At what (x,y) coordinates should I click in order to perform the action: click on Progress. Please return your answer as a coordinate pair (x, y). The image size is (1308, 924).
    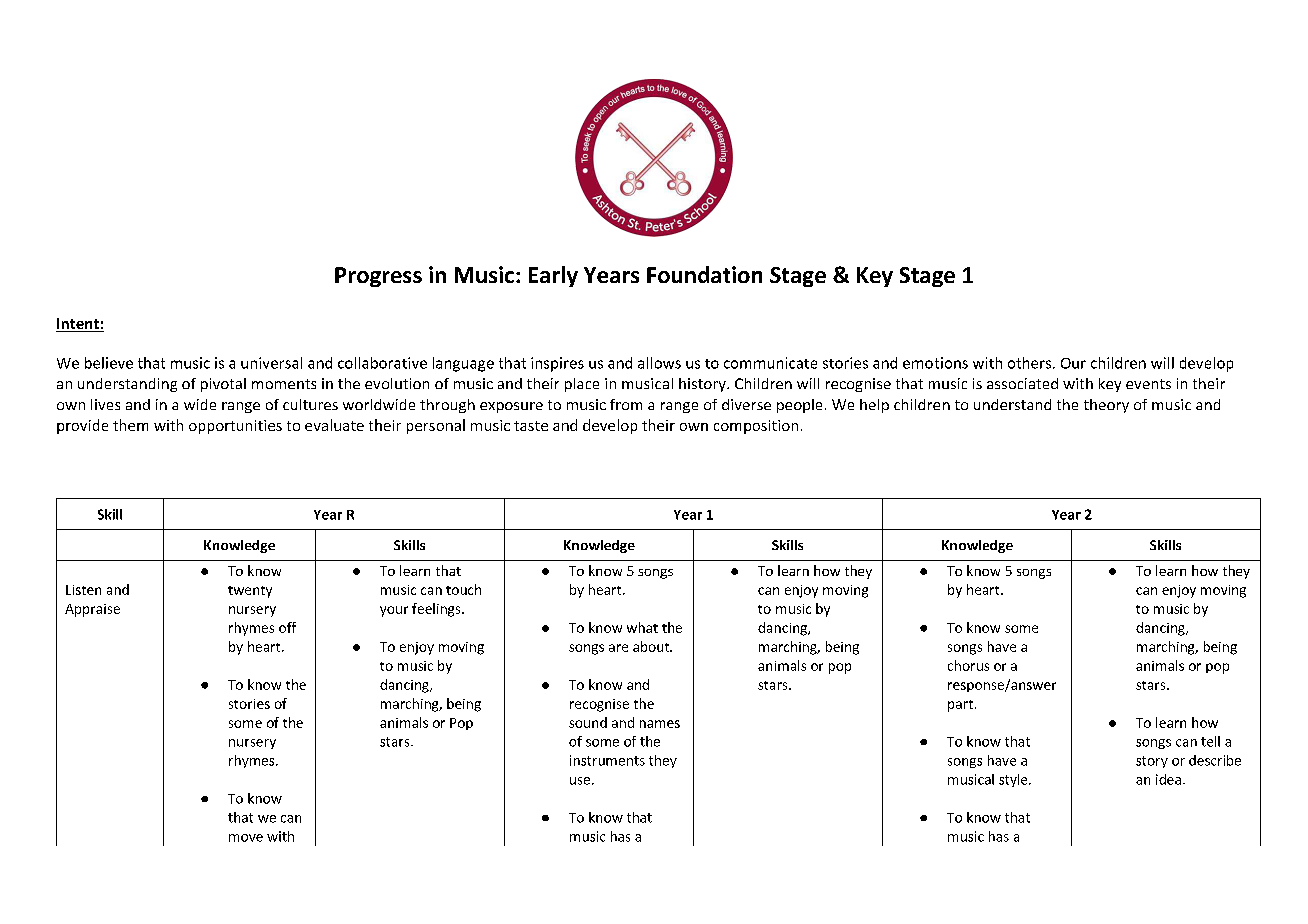
    Looking at the image, I should click on (378, 277).
